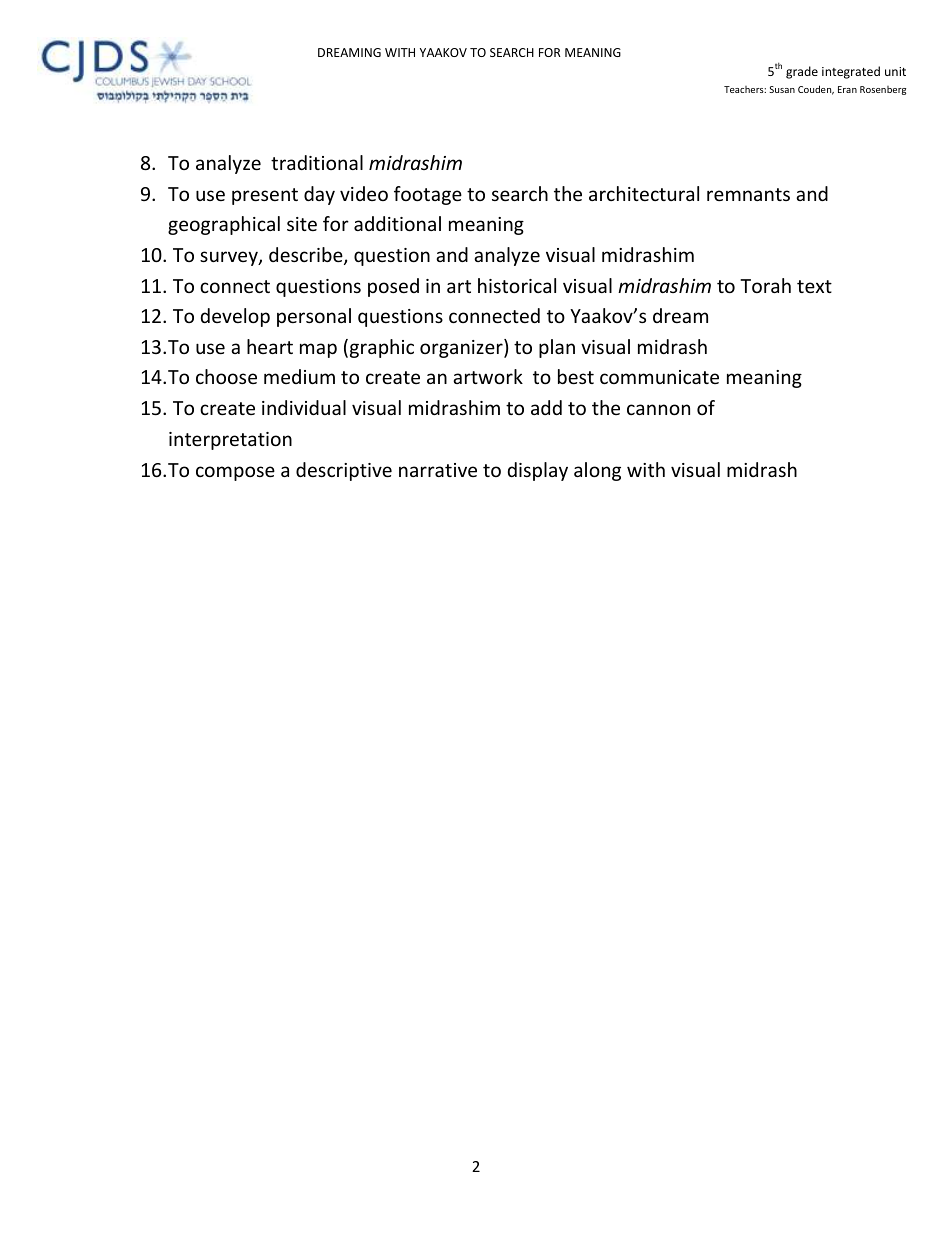  I want to click on describe, so click(307, 256).
